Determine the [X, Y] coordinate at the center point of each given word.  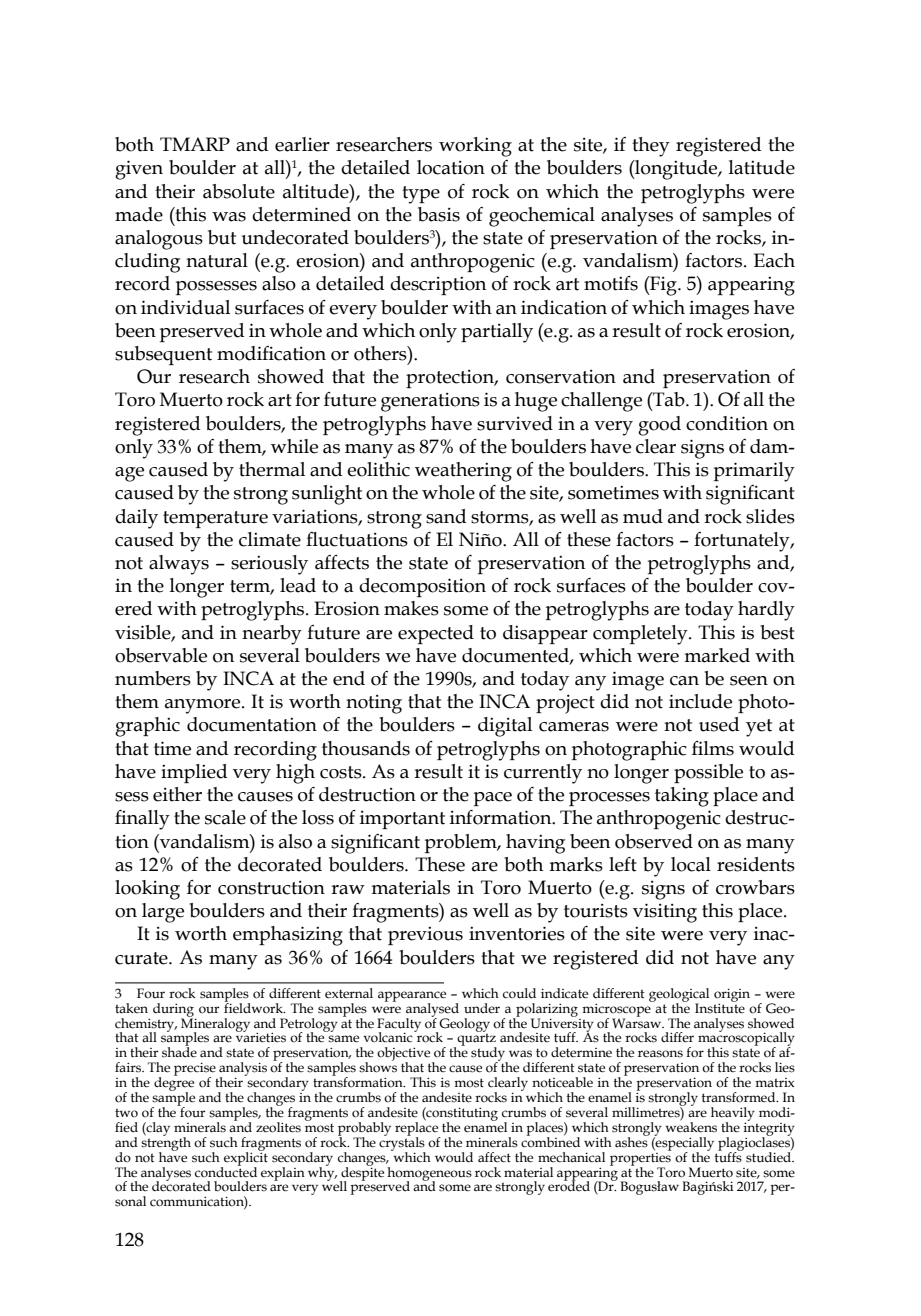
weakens [691, 1126]
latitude [762, 167]
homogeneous [429, 1175]
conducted [226, 1171]
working [475, 147]
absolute [239, 191]
